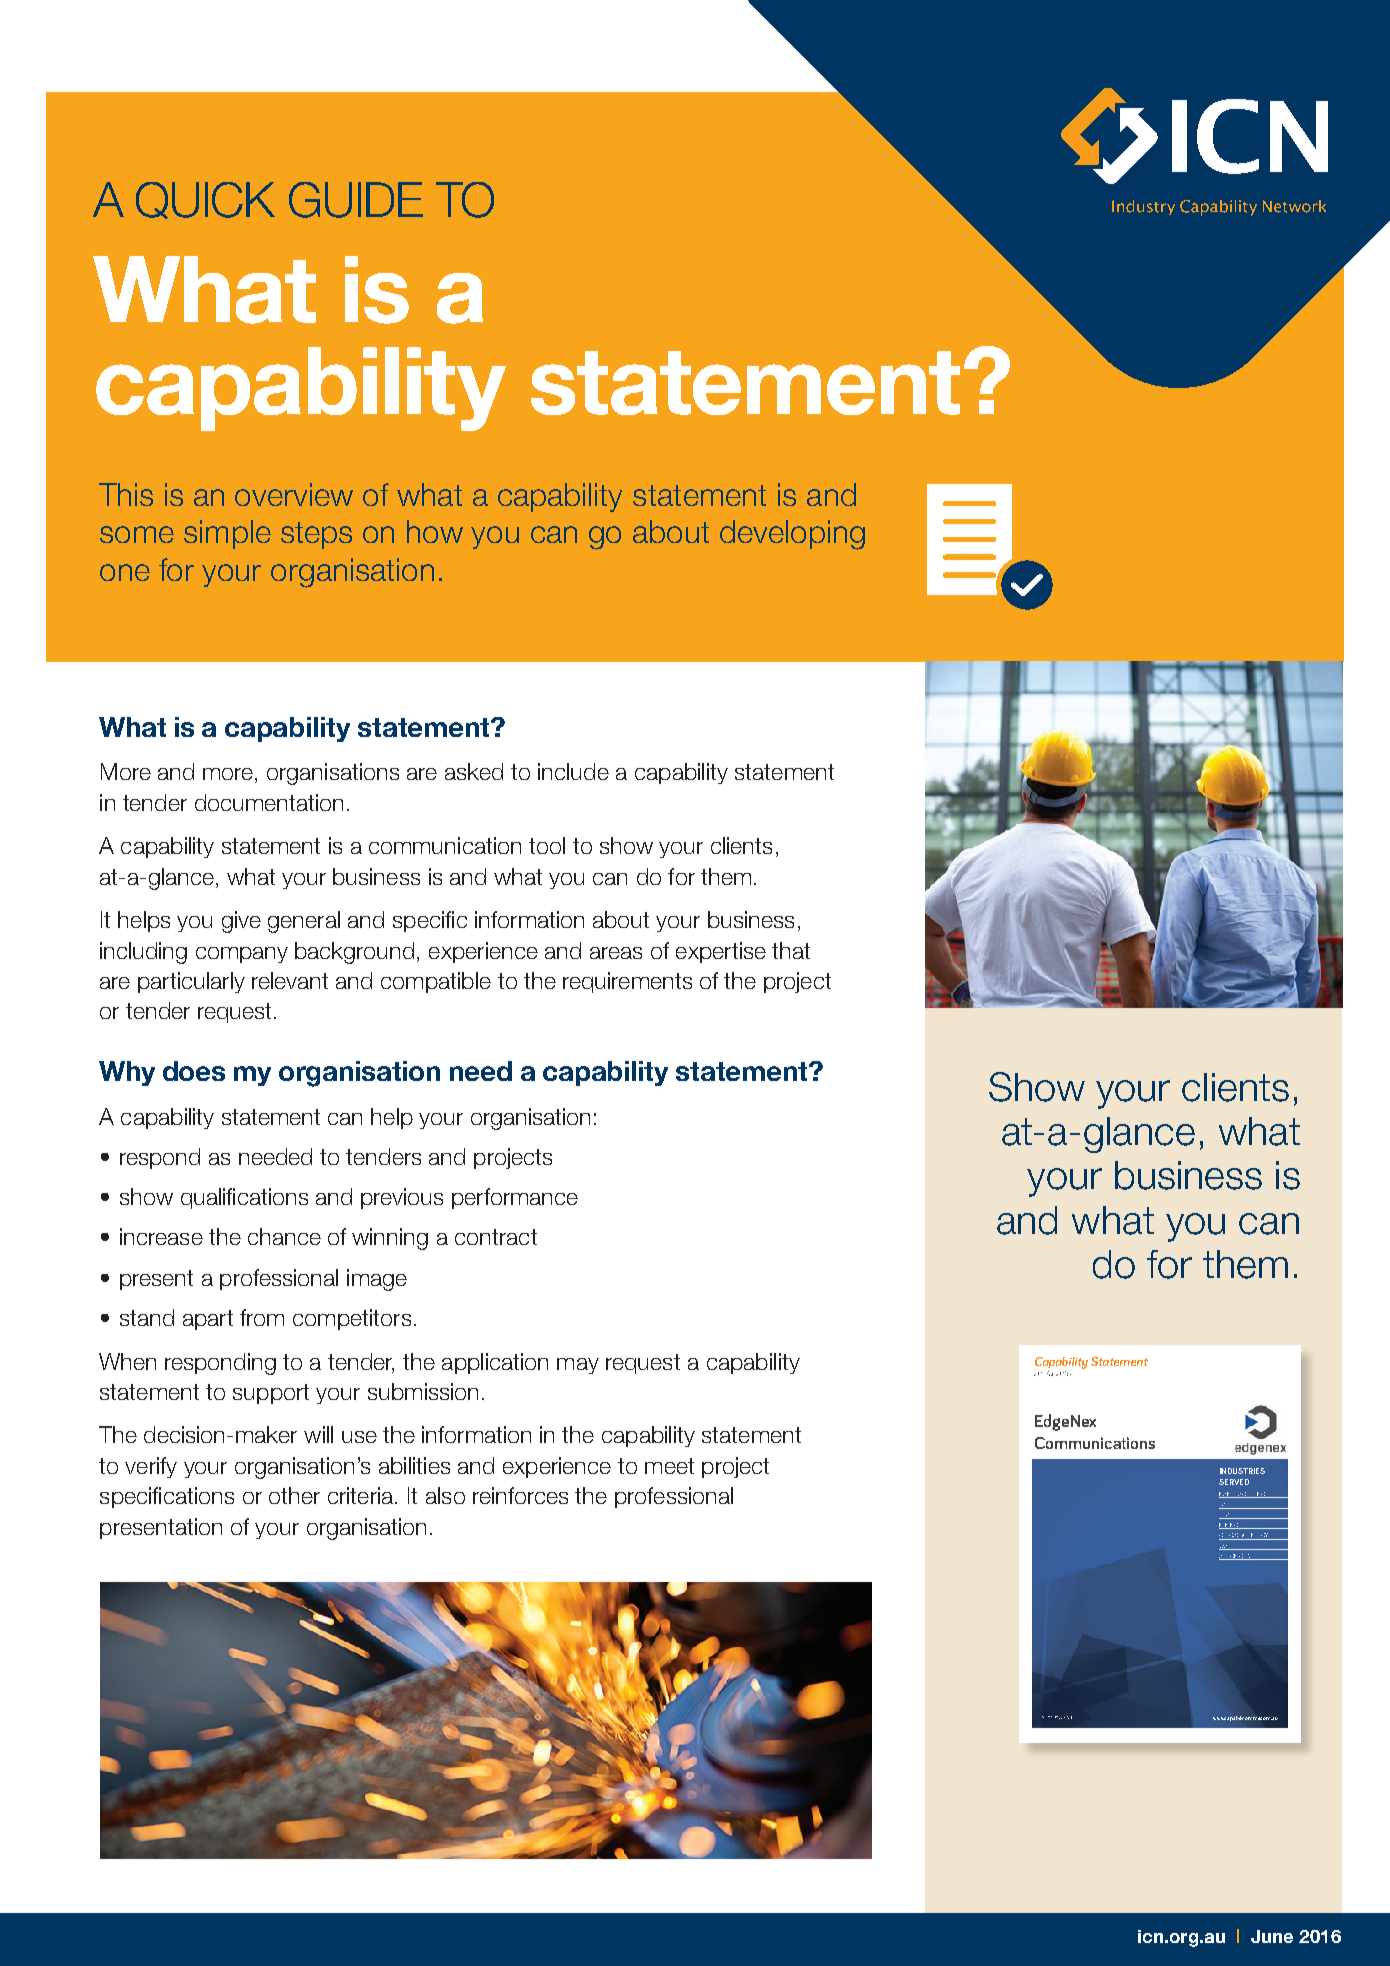 This screenshot has height=1966, width=1390. Describe the element at coordinates (194, 1071) in the screenshot. I see `does` at that location.
